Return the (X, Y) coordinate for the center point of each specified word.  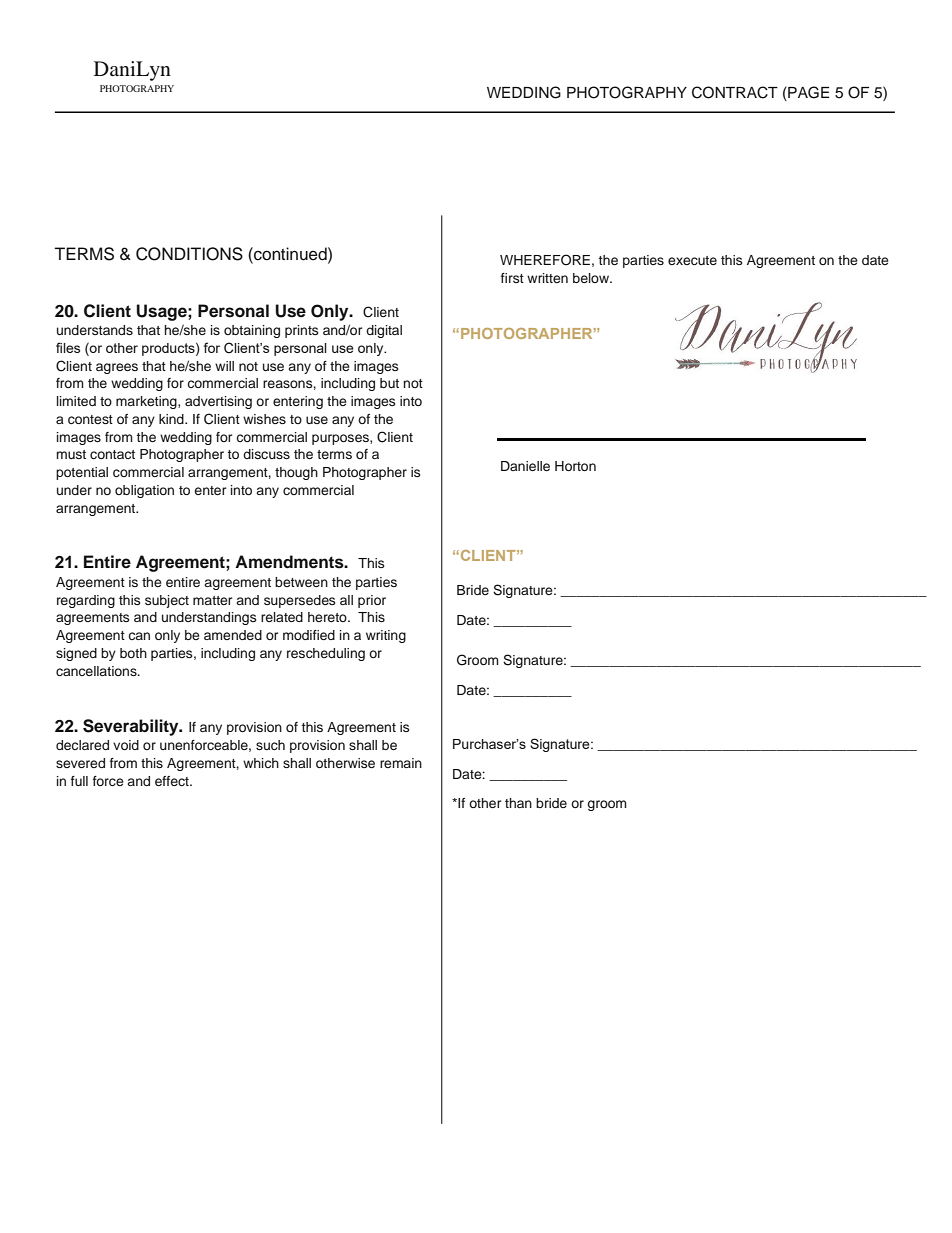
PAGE (807, 92)
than (518, 803)
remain (401, 763)
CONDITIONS (189, 254)
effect (173, 781)
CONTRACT (735, 92)
